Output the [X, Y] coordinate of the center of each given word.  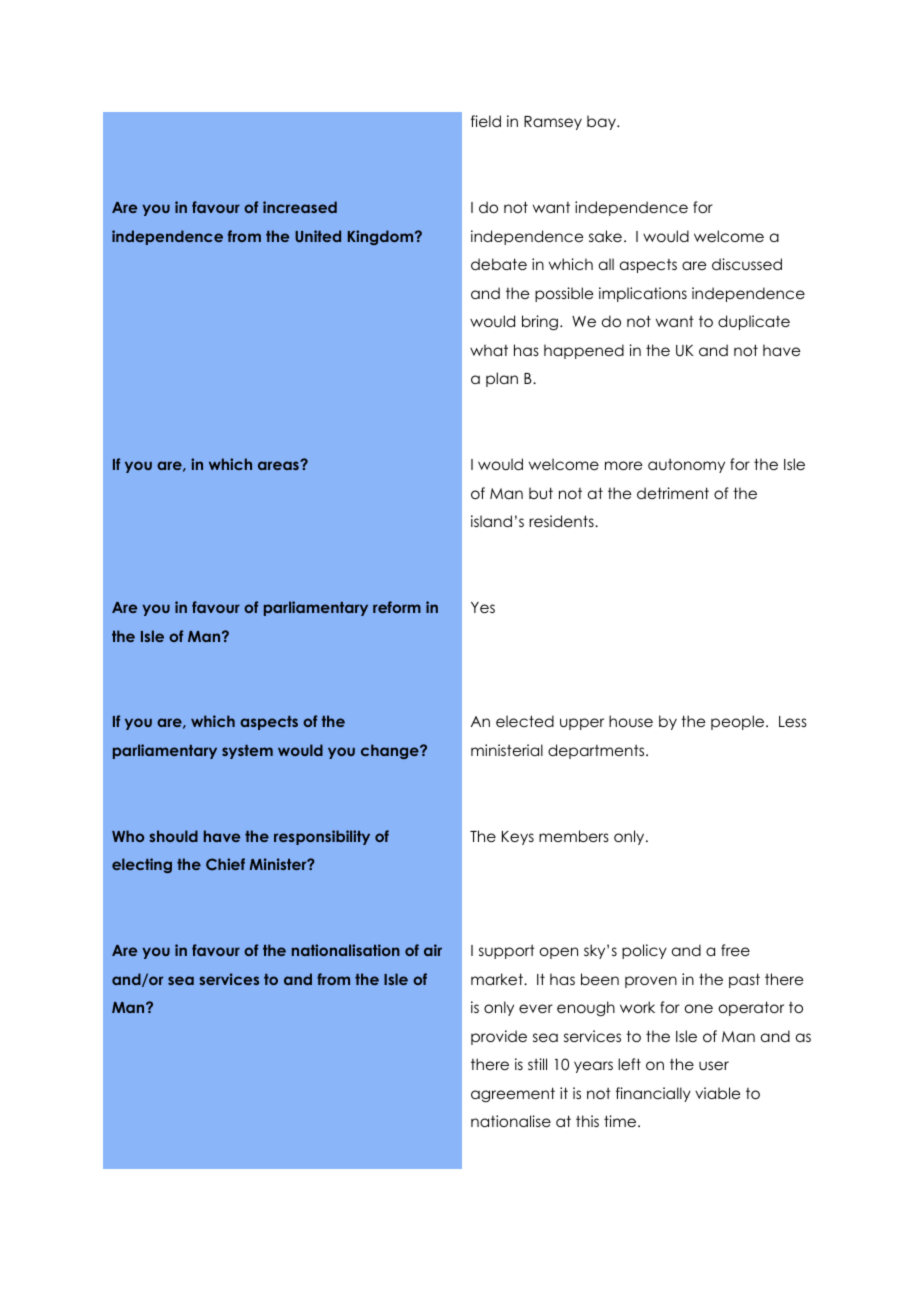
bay [602, 122]
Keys [518, 838]
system [247, 752]
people [739, 722]
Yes [483, 607]
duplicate [754, 322]
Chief [225, 864]
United [318, 236]
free [735, 950]
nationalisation [346, 950]
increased [300, 207]
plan [502, 379]
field [486, 121]
